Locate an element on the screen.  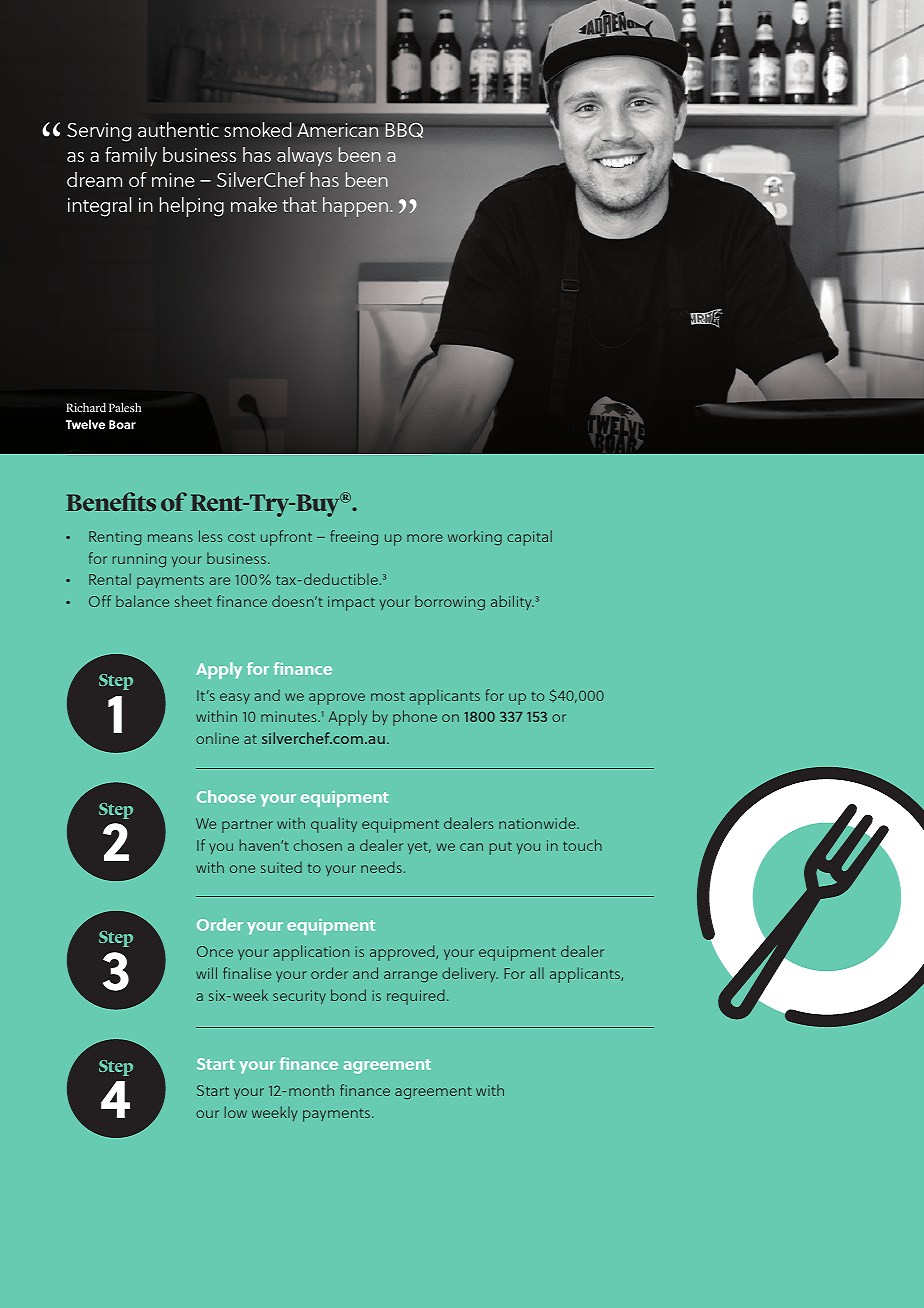
all is located at coordinates (537, 973).
